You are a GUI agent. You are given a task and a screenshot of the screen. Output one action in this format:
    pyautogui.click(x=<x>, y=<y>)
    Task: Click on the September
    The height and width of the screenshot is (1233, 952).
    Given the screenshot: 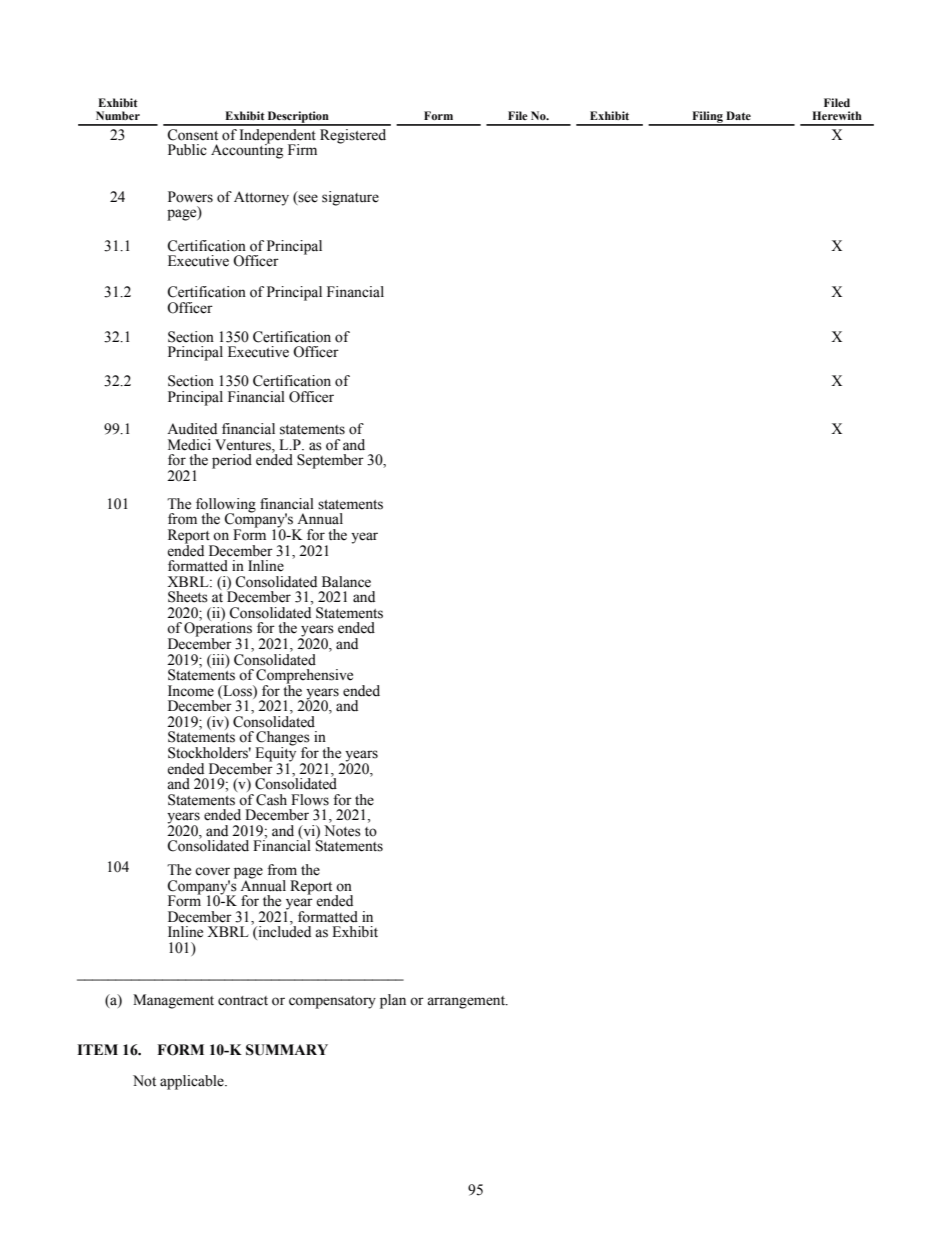 What is the action you would take?
    pyautogui.click(x=330, y=461)
